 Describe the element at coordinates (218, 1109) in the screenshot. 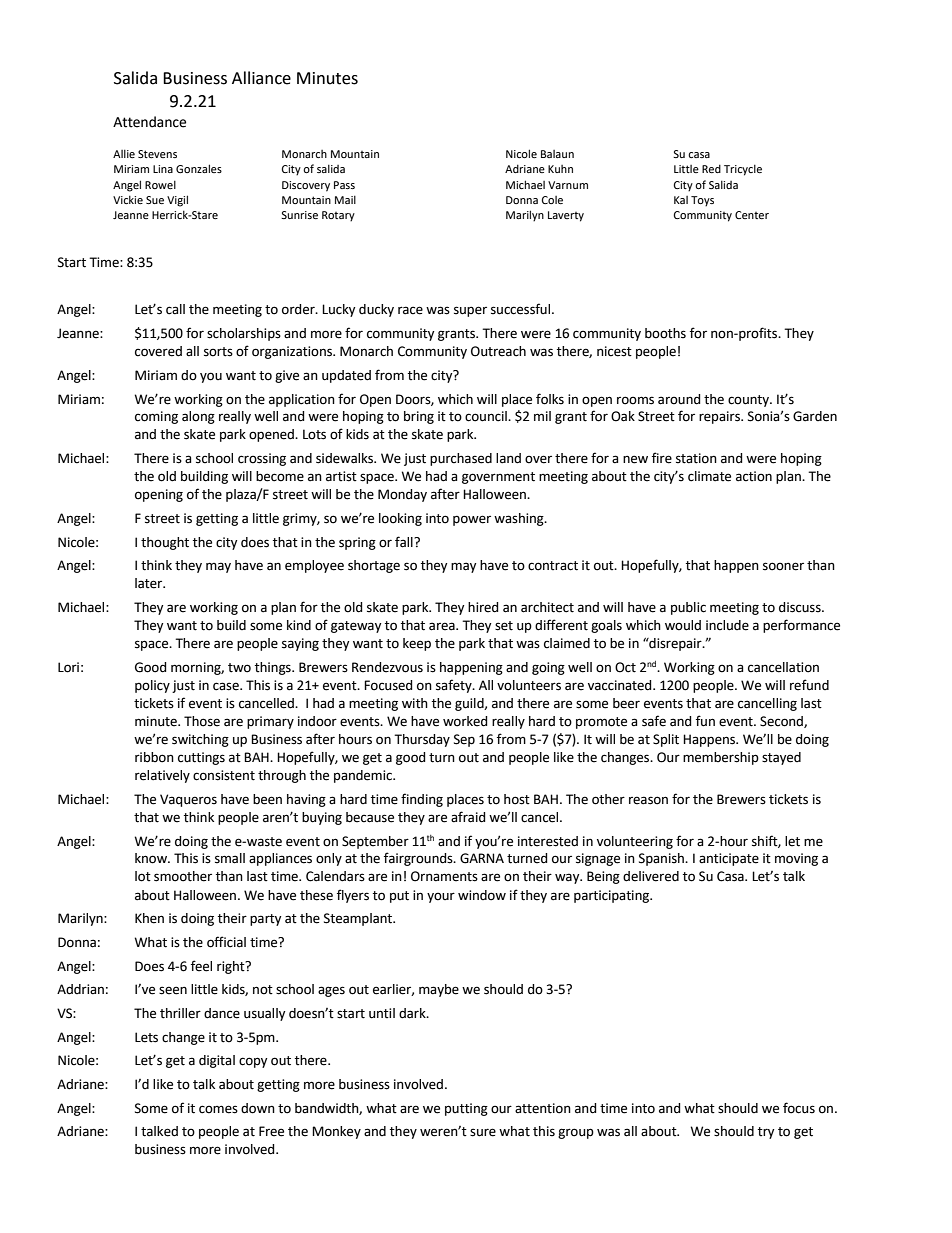

I see `comes` at that location.
